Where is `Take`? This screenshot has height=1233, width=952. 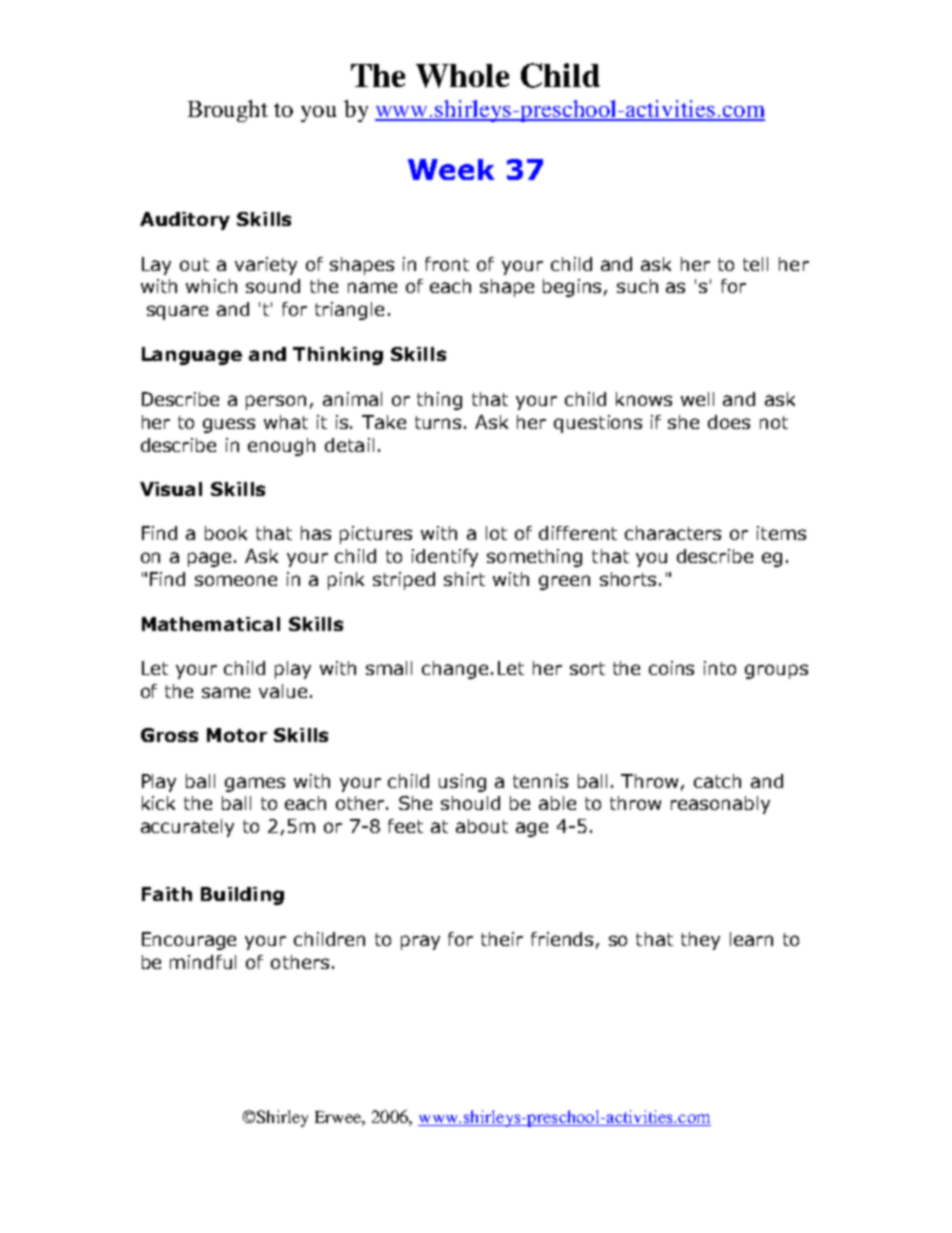
Take is located at coordinates (384, 422).
